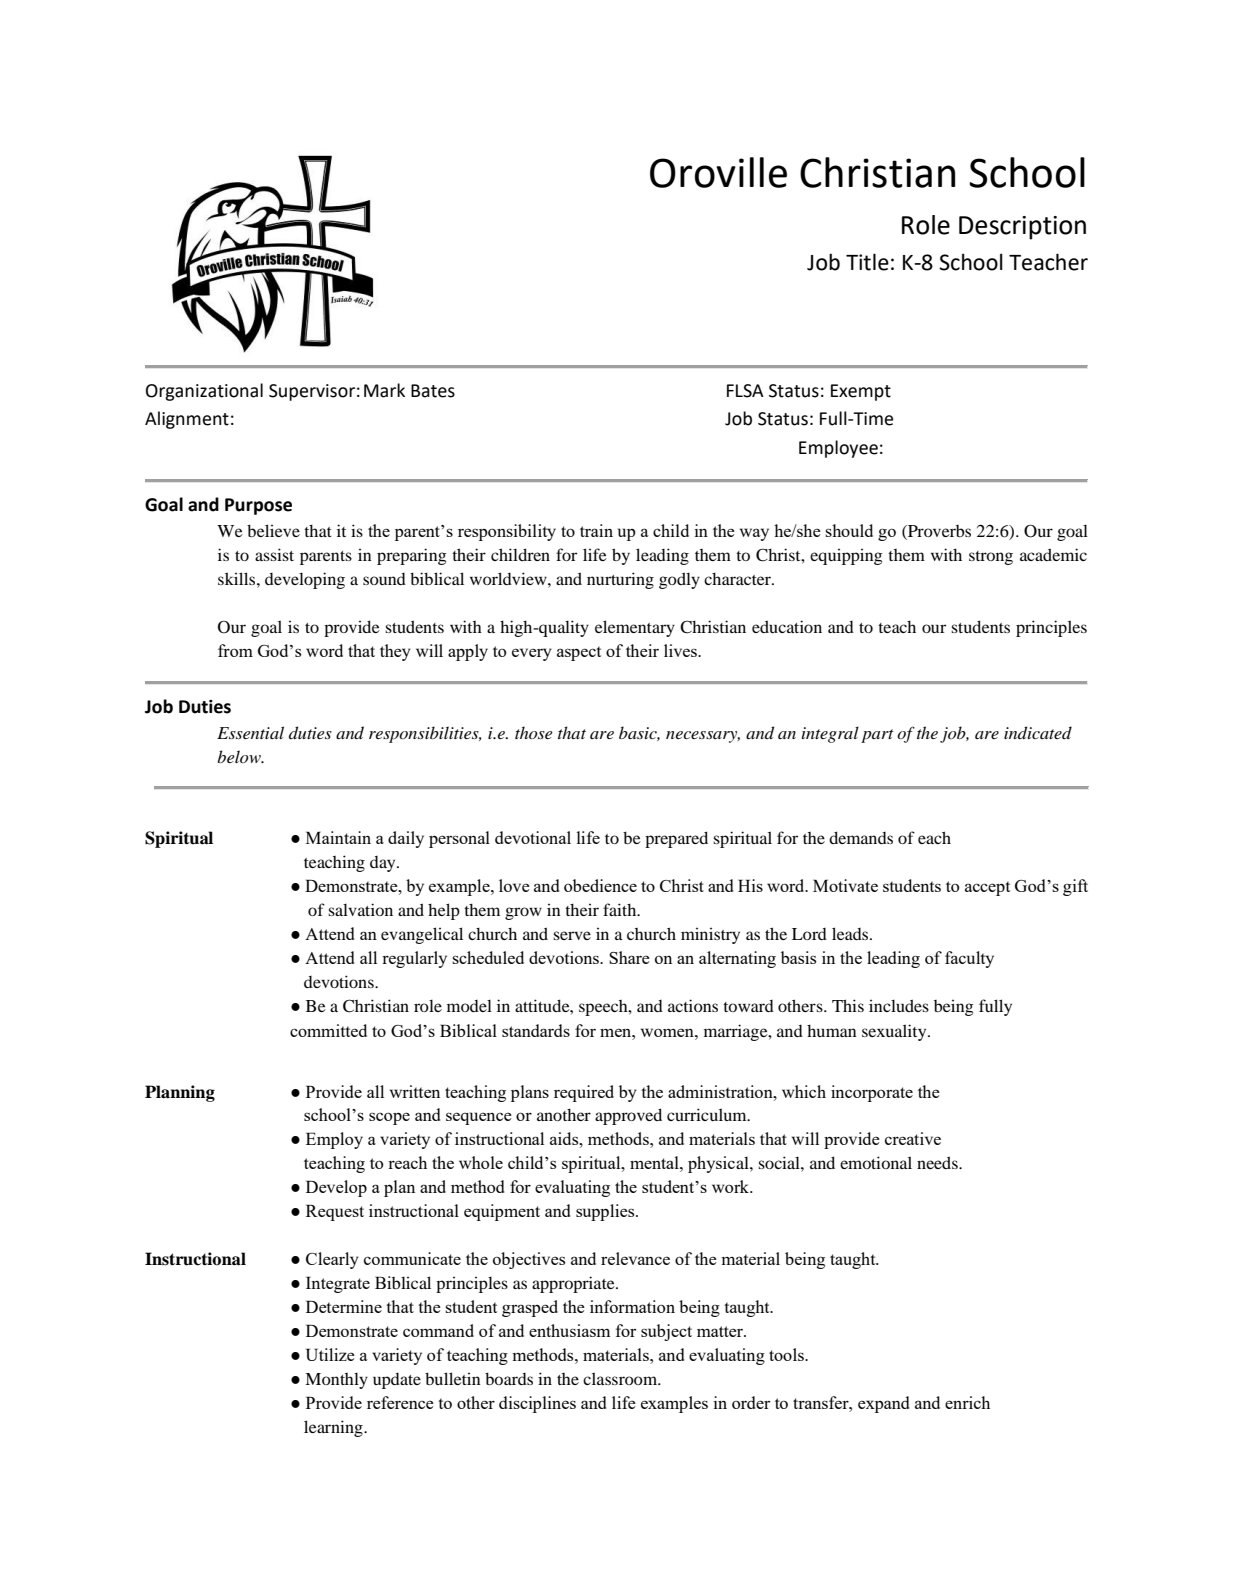 The image size is (1233, 1595). I want to click on Monthly, so click(336, 1381).
